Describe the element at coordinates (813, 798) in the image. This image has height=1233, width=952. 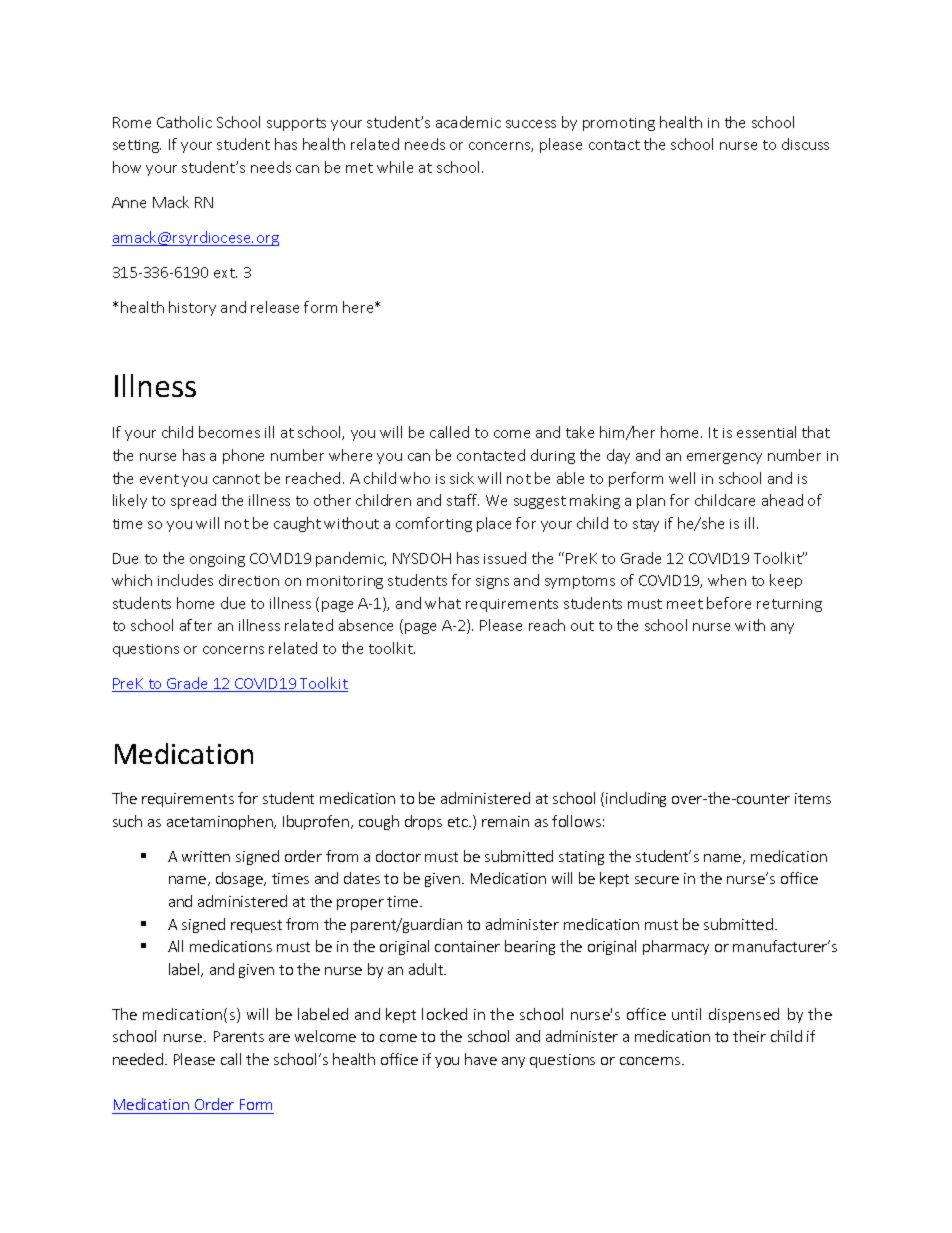
I see `items` at that location.
